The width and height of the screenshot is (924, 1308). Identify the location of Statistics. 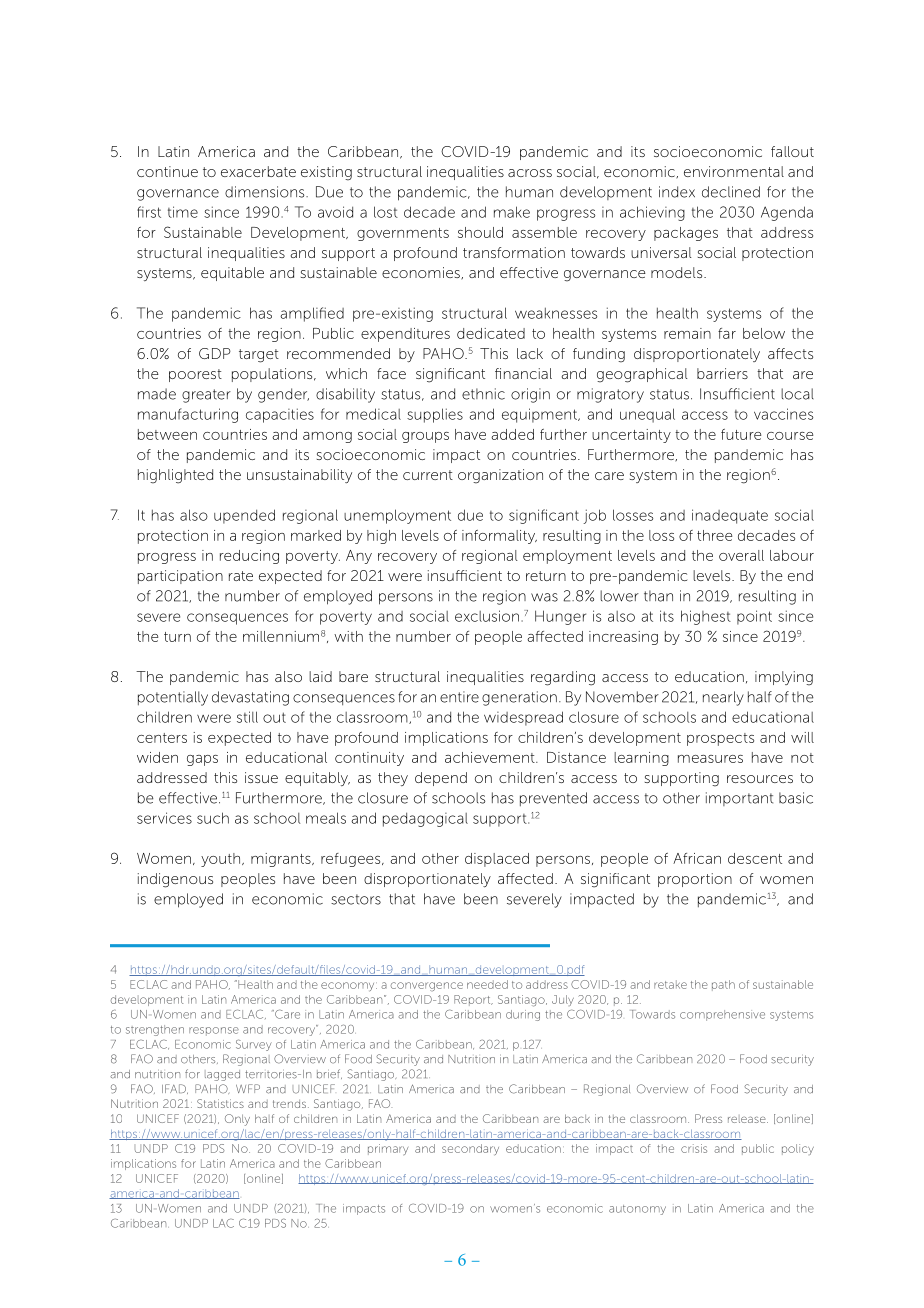
(220, 1103).
